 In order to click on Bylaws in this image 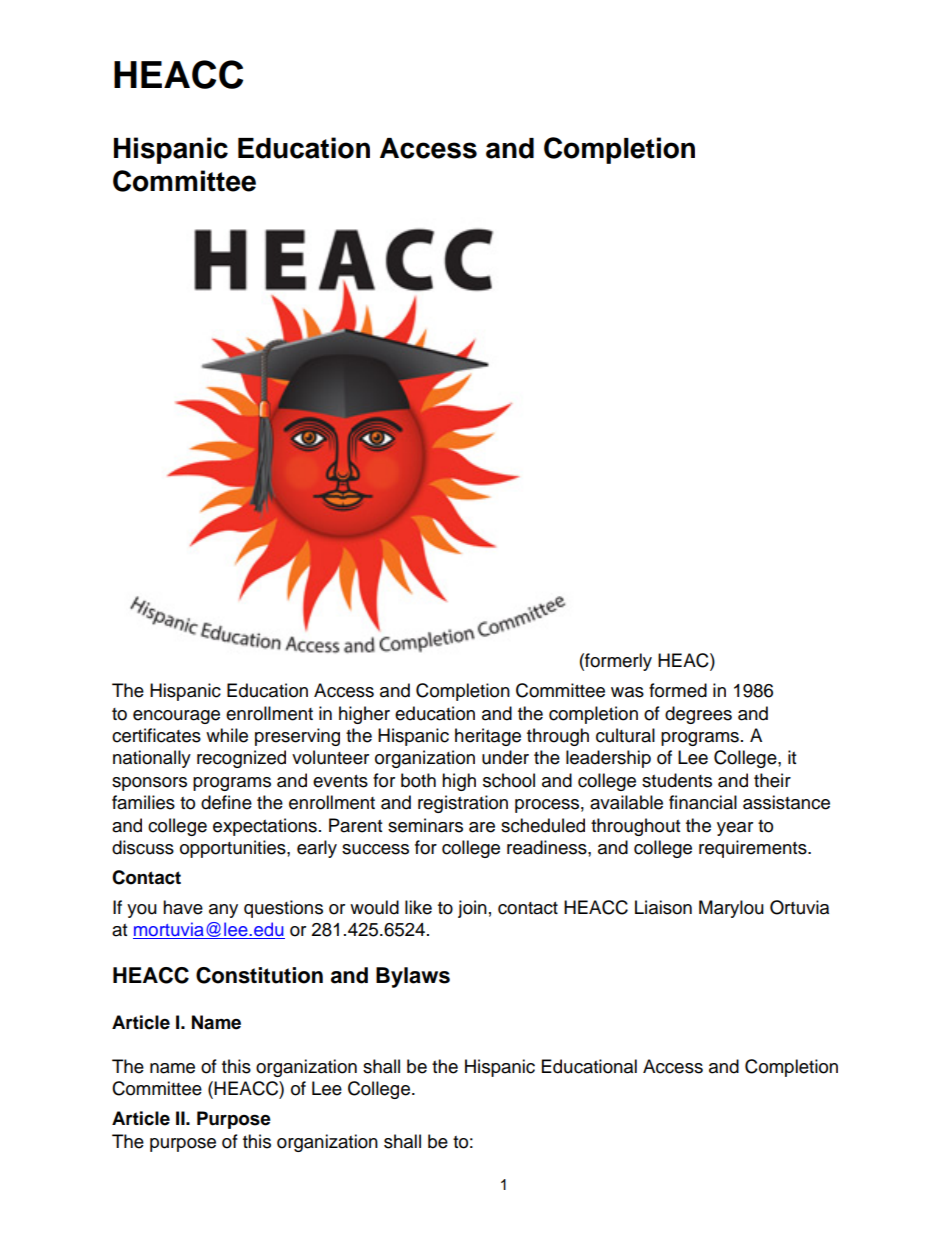, I will do `click(413, 977)`.
